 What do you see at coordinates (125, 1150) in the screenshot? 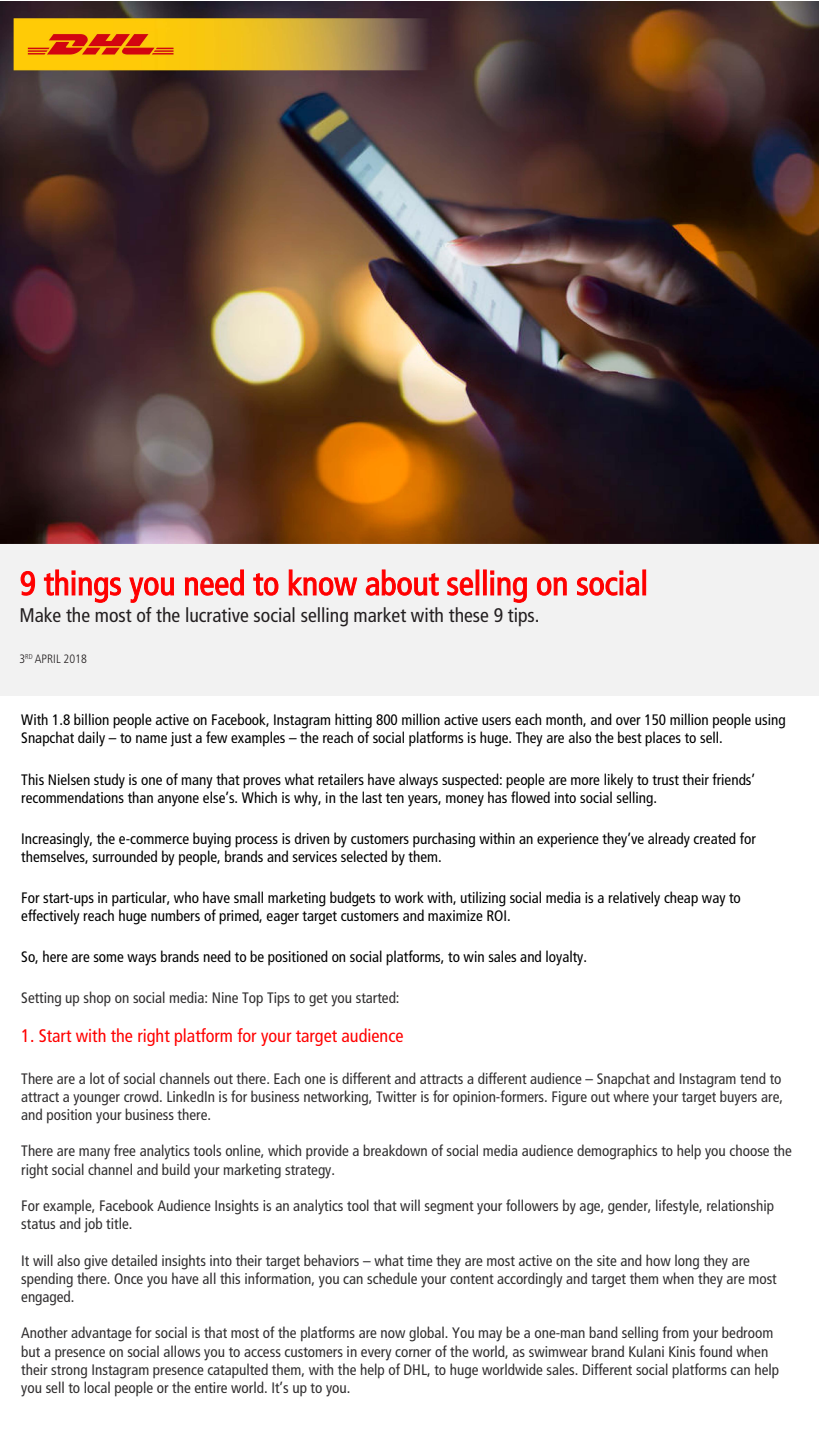
I see `free` at bounding box center [125, 1150].
